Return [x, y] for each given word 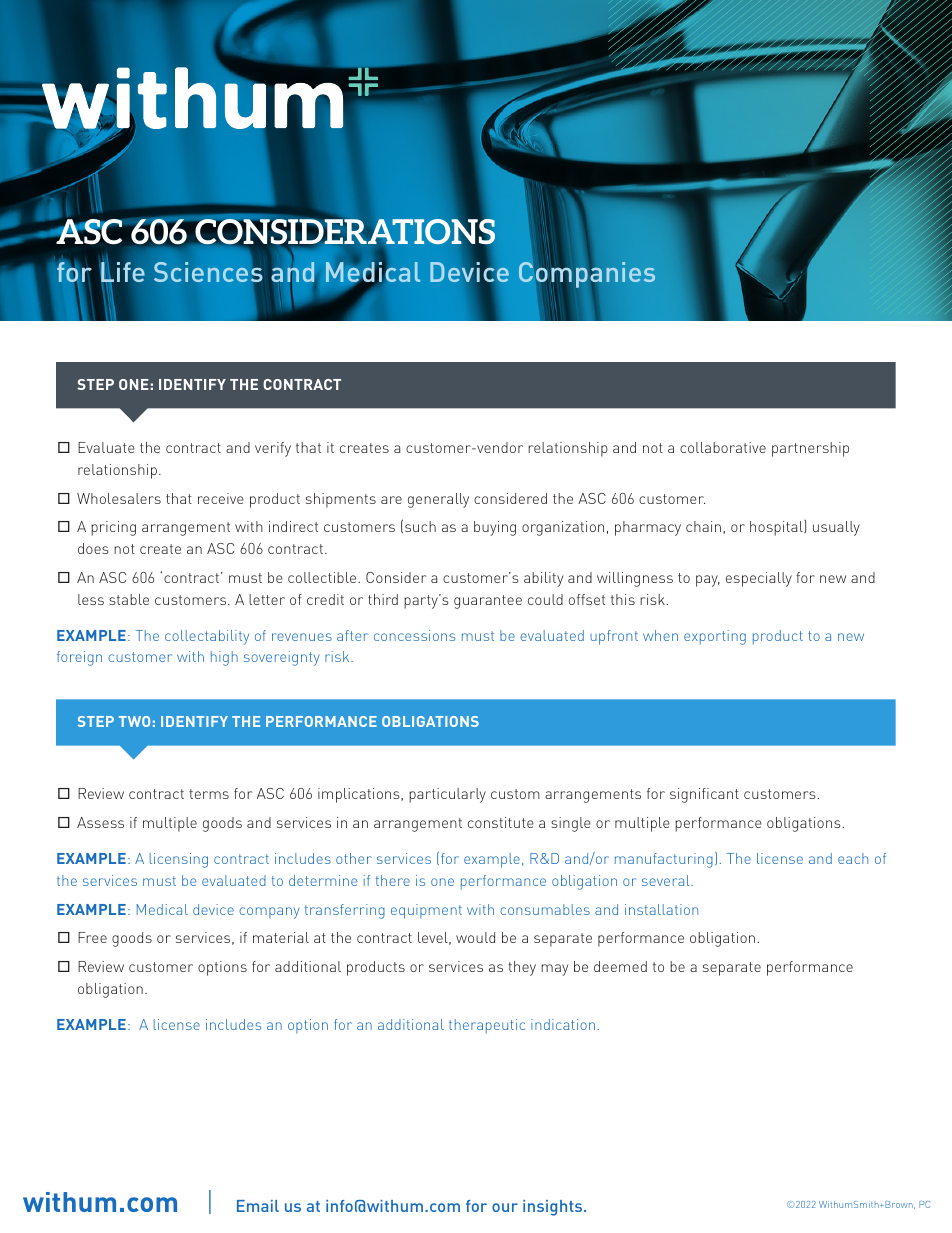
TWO [134, 721]
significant [704, 795]
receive [221, 498]
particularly [447, 795]
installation [661, 909]
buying [495, 528]
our [505, 1207]
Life [123, 272]
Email [258, 1206]
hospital [777, 527]
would [475, 937]
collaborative [723, 447]
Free [92, 937]
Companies [587, 275]
